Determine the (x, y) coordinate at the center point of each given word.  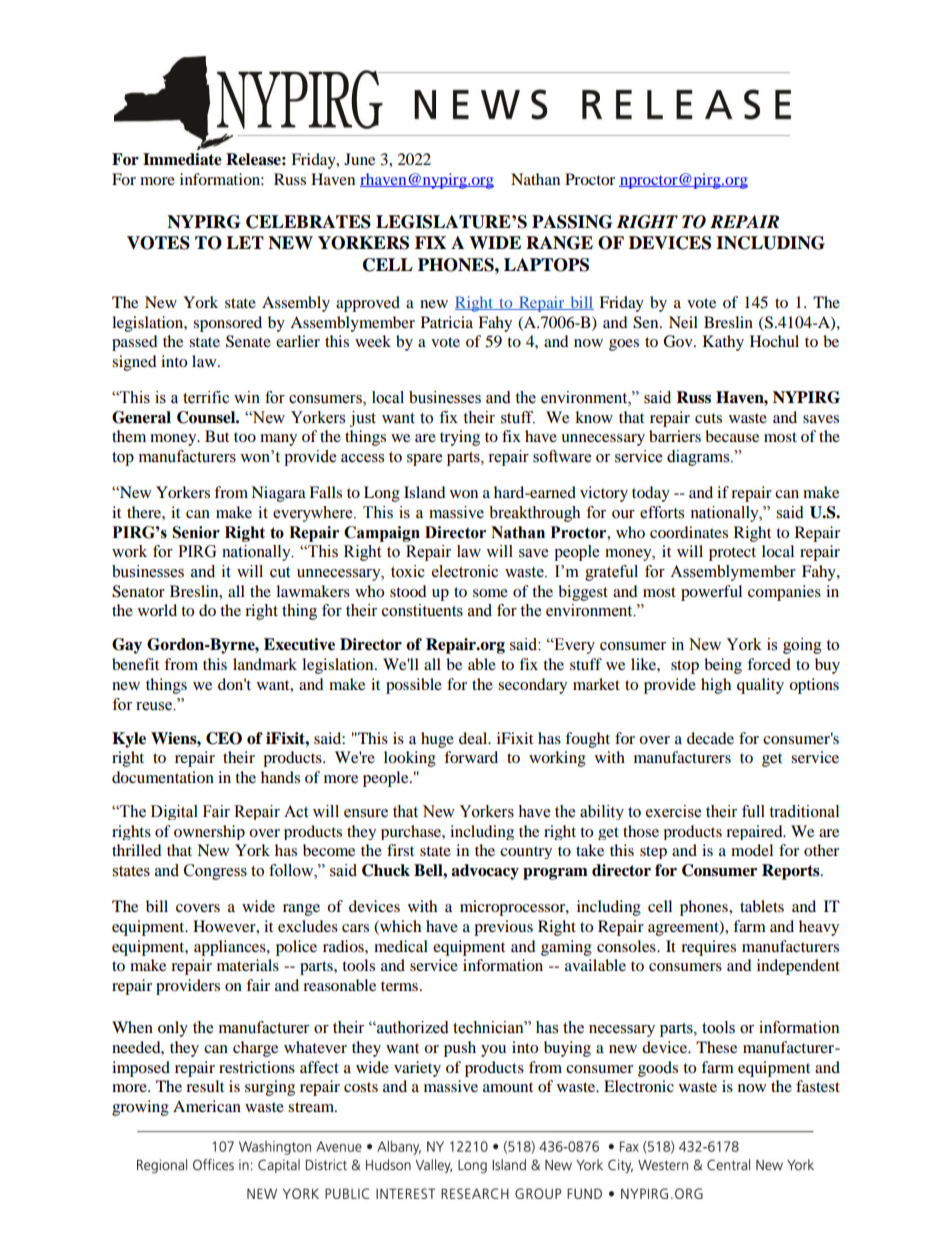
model (752, 850)
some (490, 593)
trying (460, 438)
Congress (215, 872)
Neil (683, 322)
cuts (708, 418)
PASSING (572, 222)
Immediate (182, 159)
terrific (206, 397)
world (157, 610)
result (205, 1086)
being (723, 666)
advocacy (485, 872)
